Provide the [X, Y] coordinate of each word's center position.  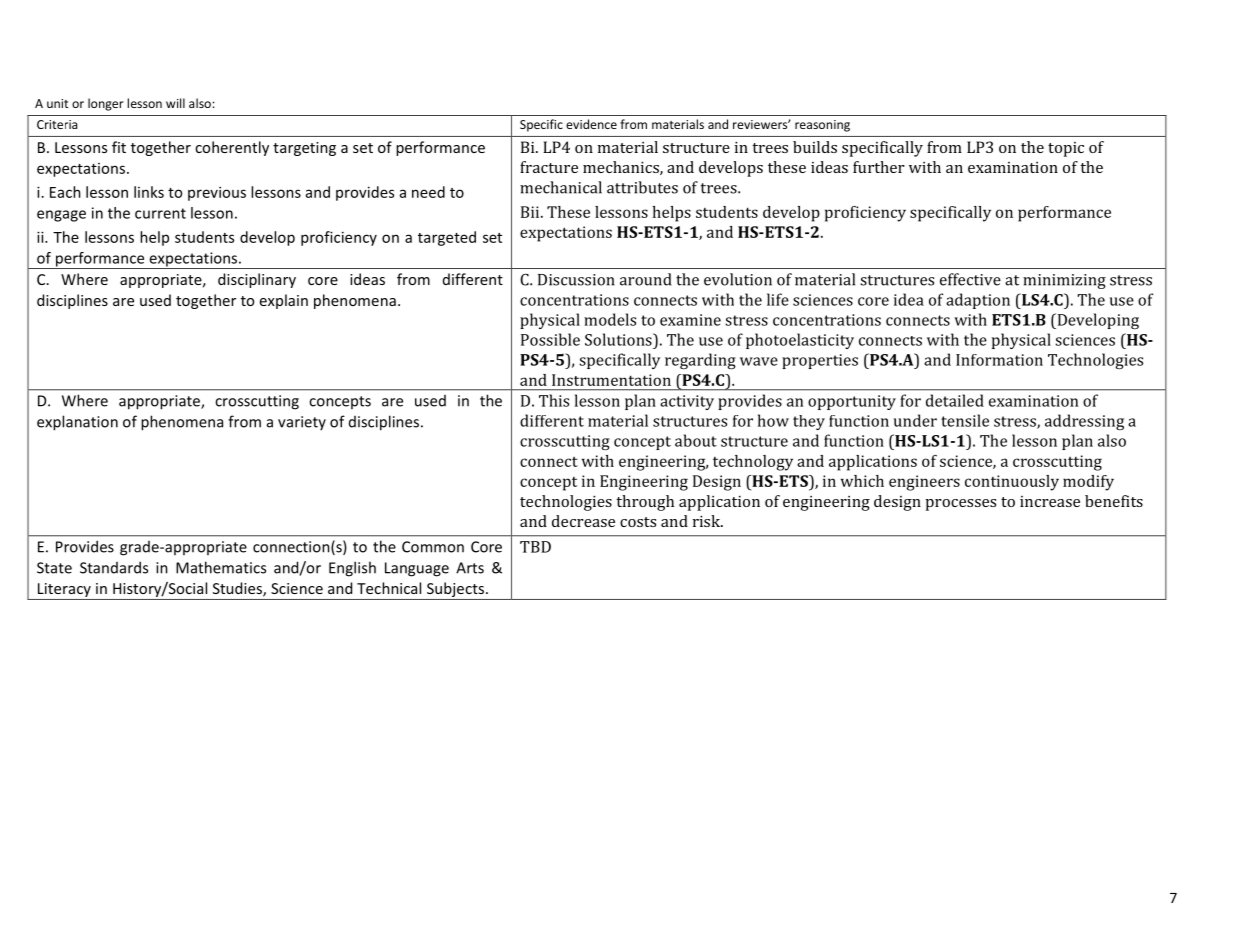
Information [999, 360]
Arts [470, 568]
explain [284, 301]
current [160, 213]
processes [960, 505]
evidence [591, 124]
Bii [531, 212]
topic [1066, 149]
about [696, 440]
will [175, 103]
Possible [550, 339]
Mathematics [221, 567]
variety [302, 423]
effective [970, 279]
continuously [1012, 483]
